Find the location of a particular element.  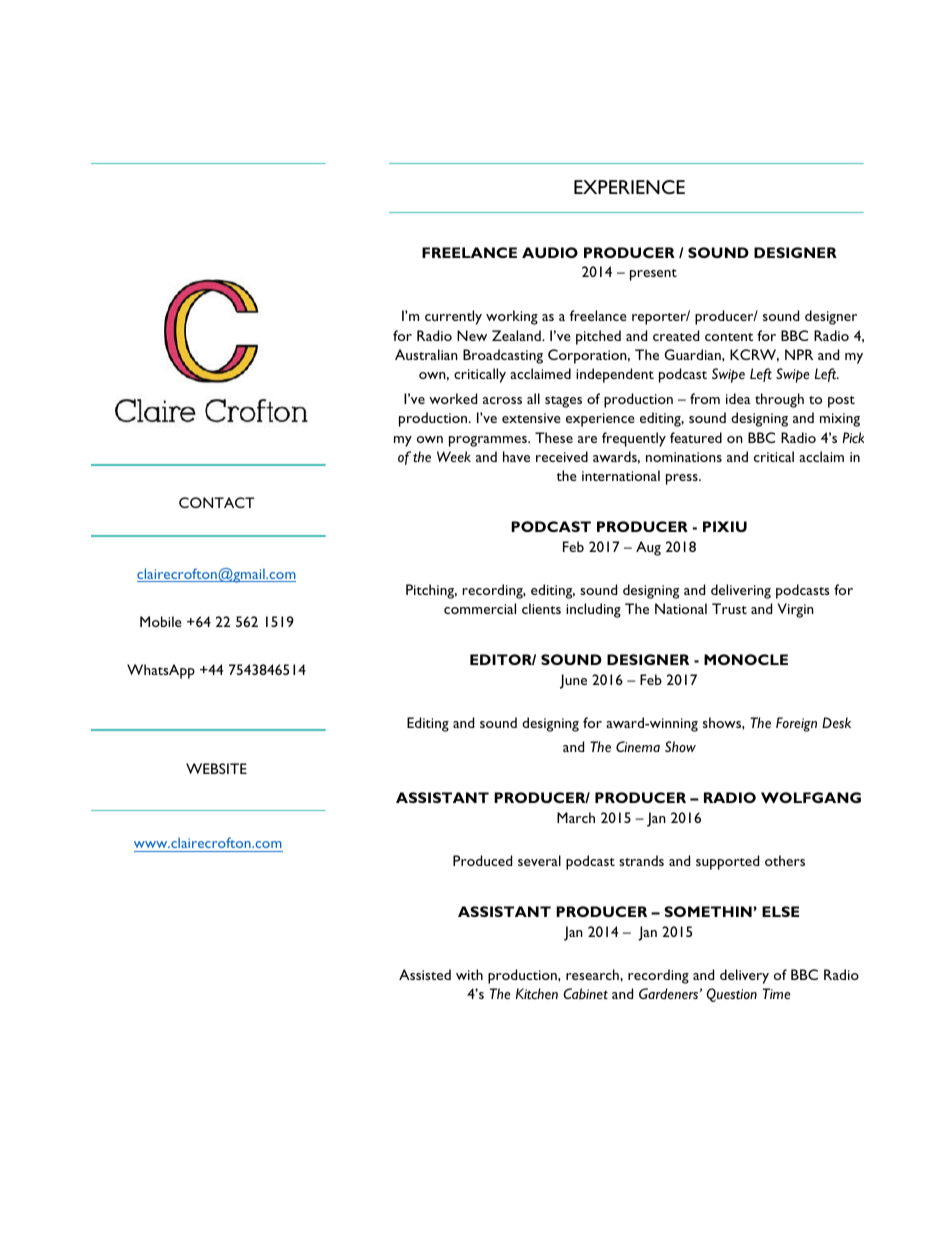

Foreign is located at coordinates (796, 724).
